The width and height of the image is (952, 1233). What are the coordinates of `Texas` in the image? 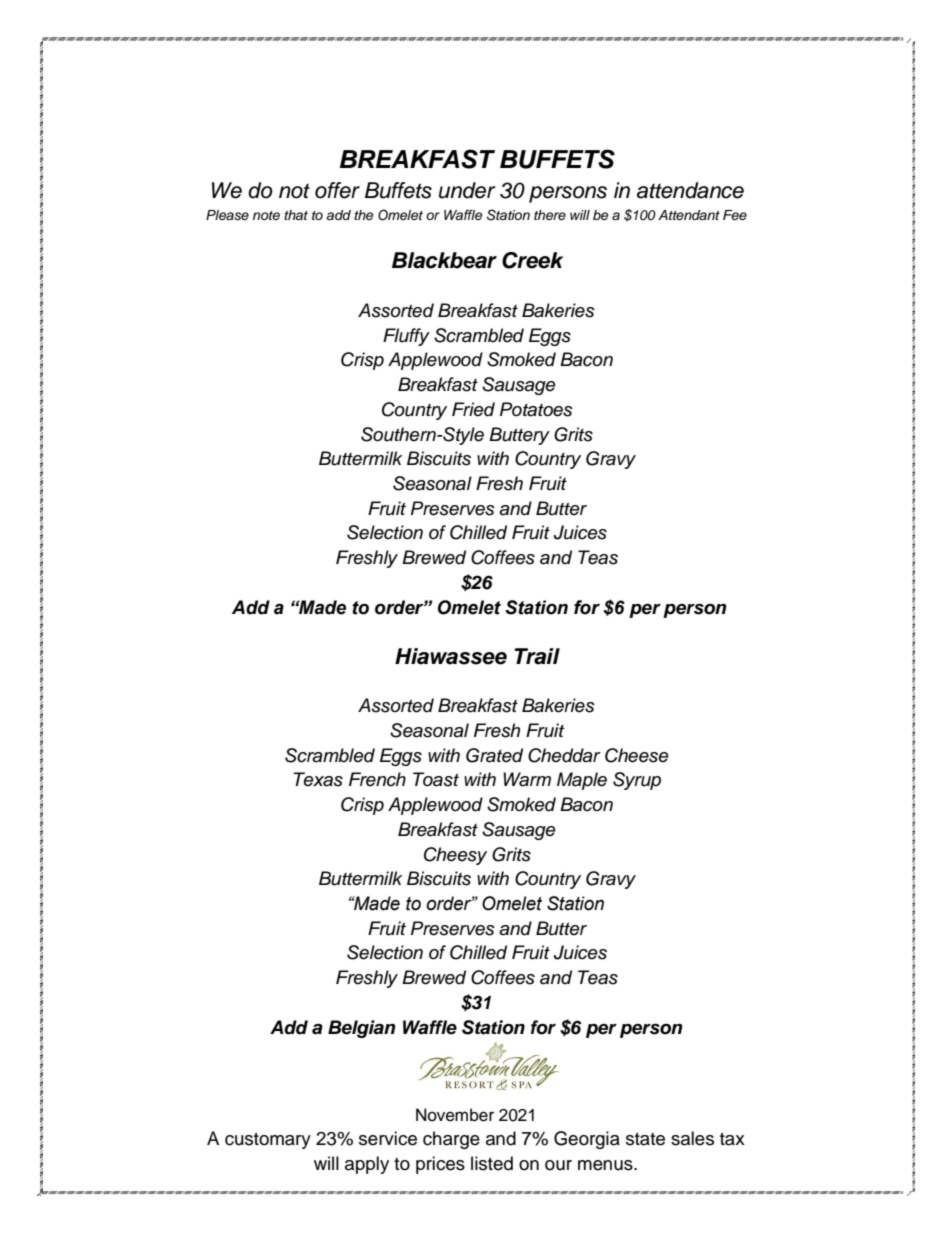 It's located at (318, 779).
